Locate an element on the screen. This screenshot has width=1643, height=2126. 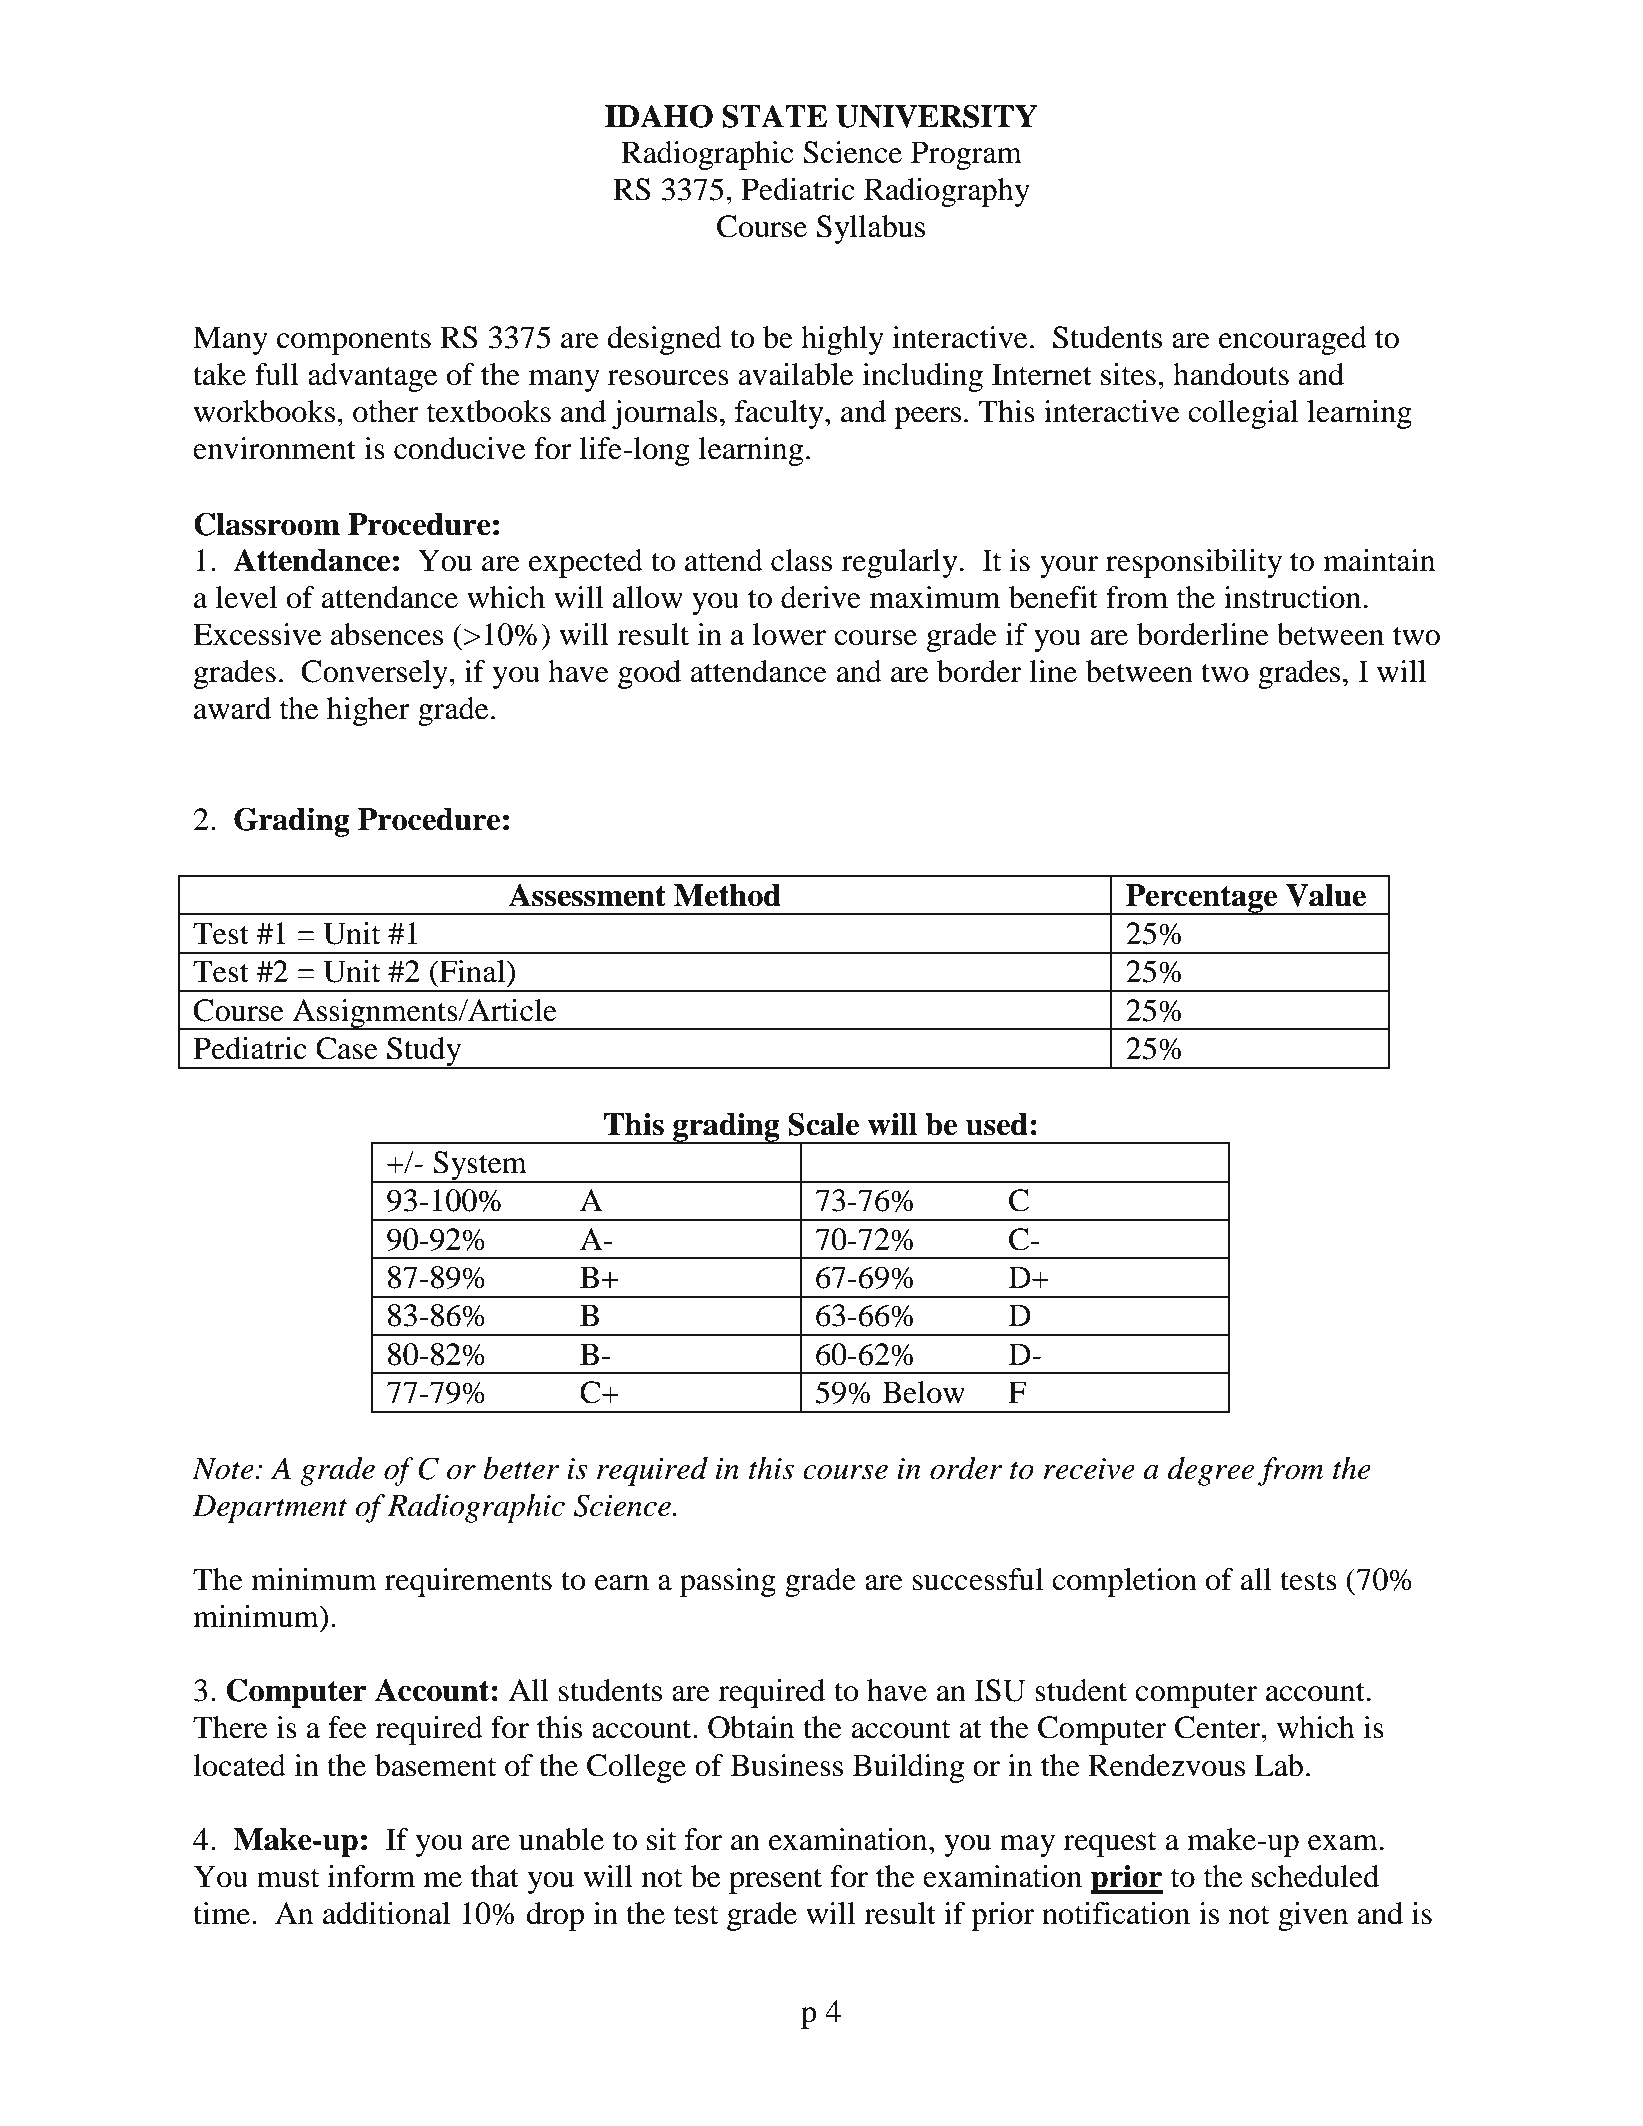
STATE is located at coordinates (774, 116).
